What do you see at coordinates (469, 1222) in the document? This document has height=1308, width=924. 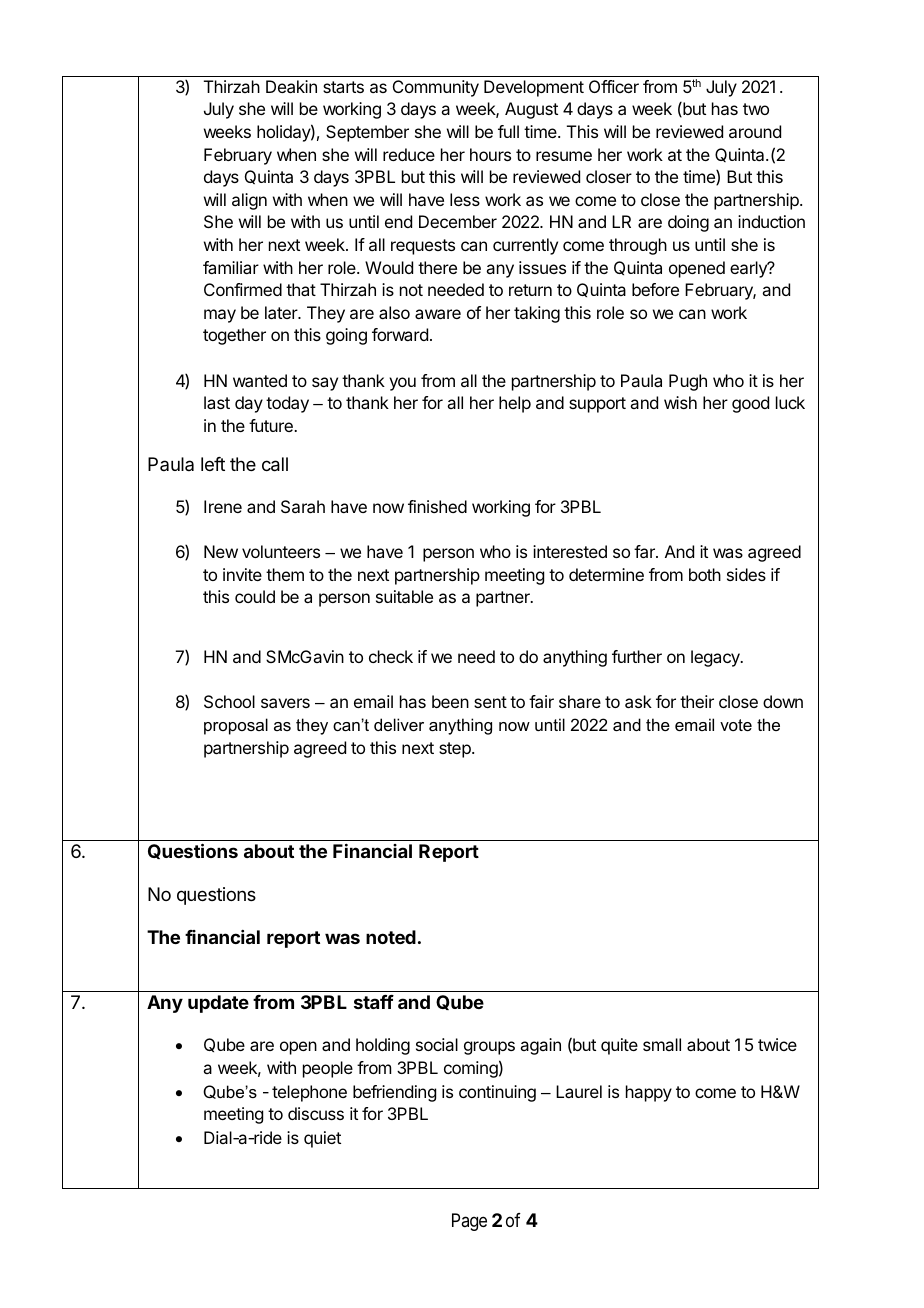 I see `Page` at bounding box center [469, 1222].
